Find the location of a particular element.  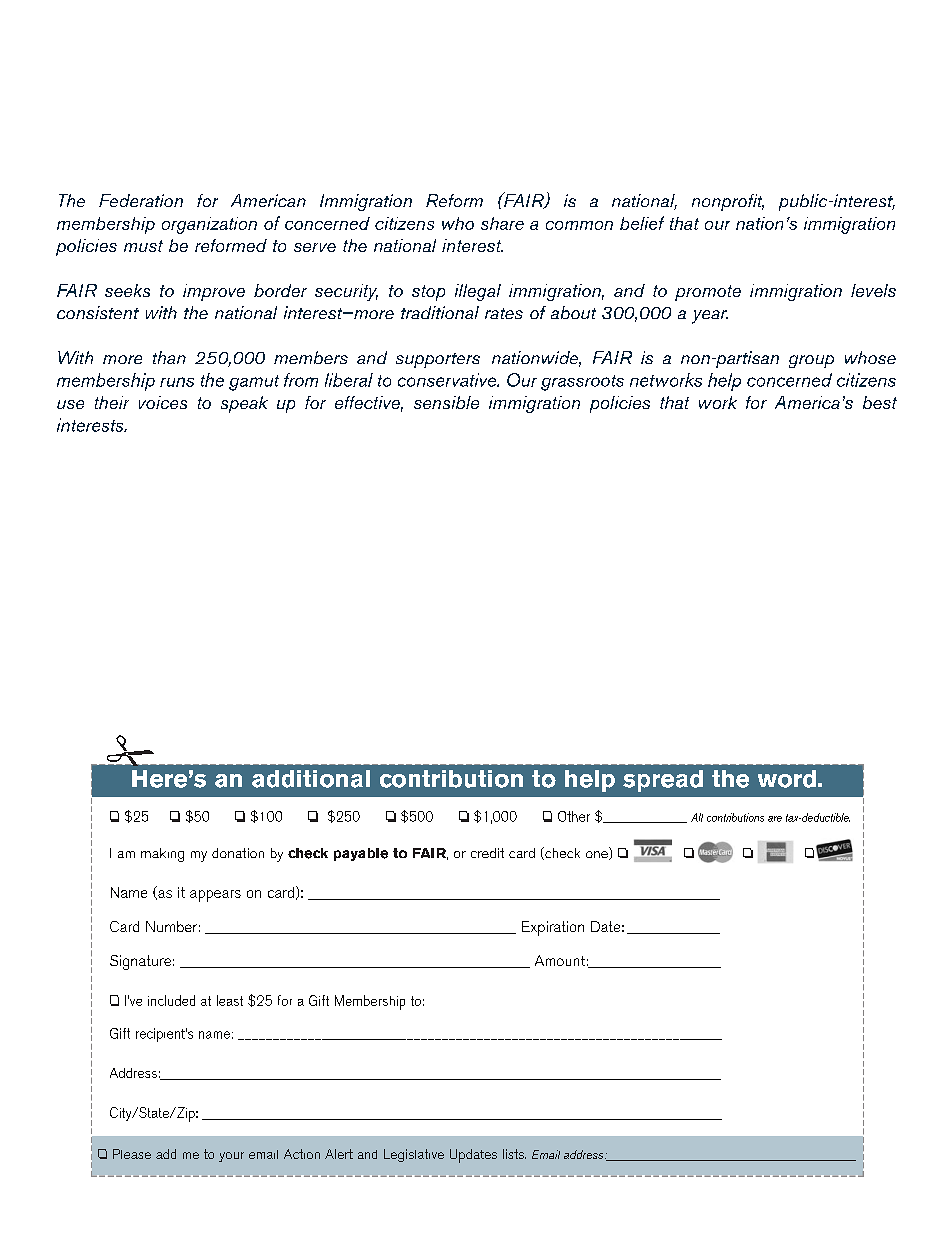

Expiration is located at coordinates (553, 928).
